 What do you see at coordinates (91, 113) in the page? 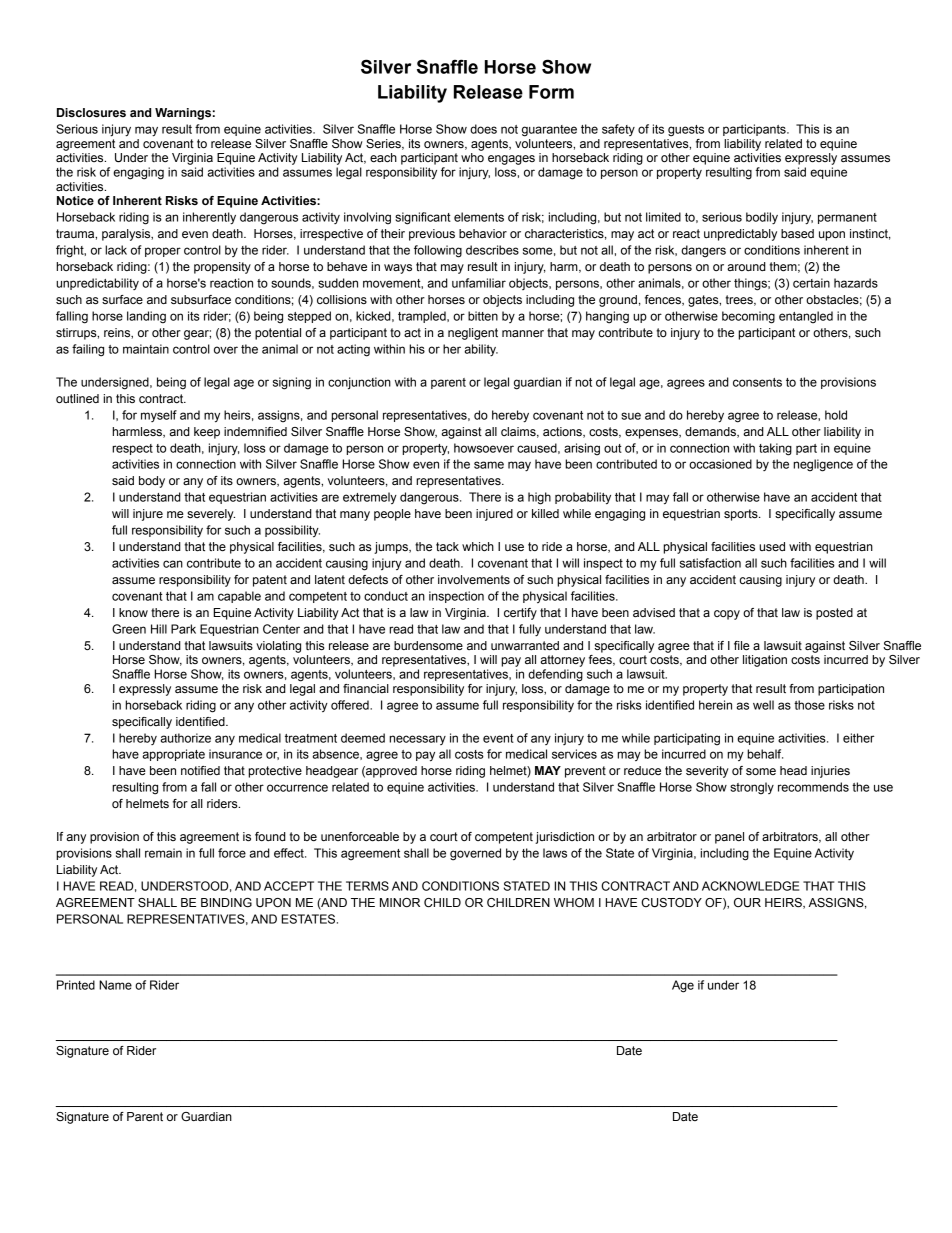
I see `Disclosures` at bounding box center [91, 113].
